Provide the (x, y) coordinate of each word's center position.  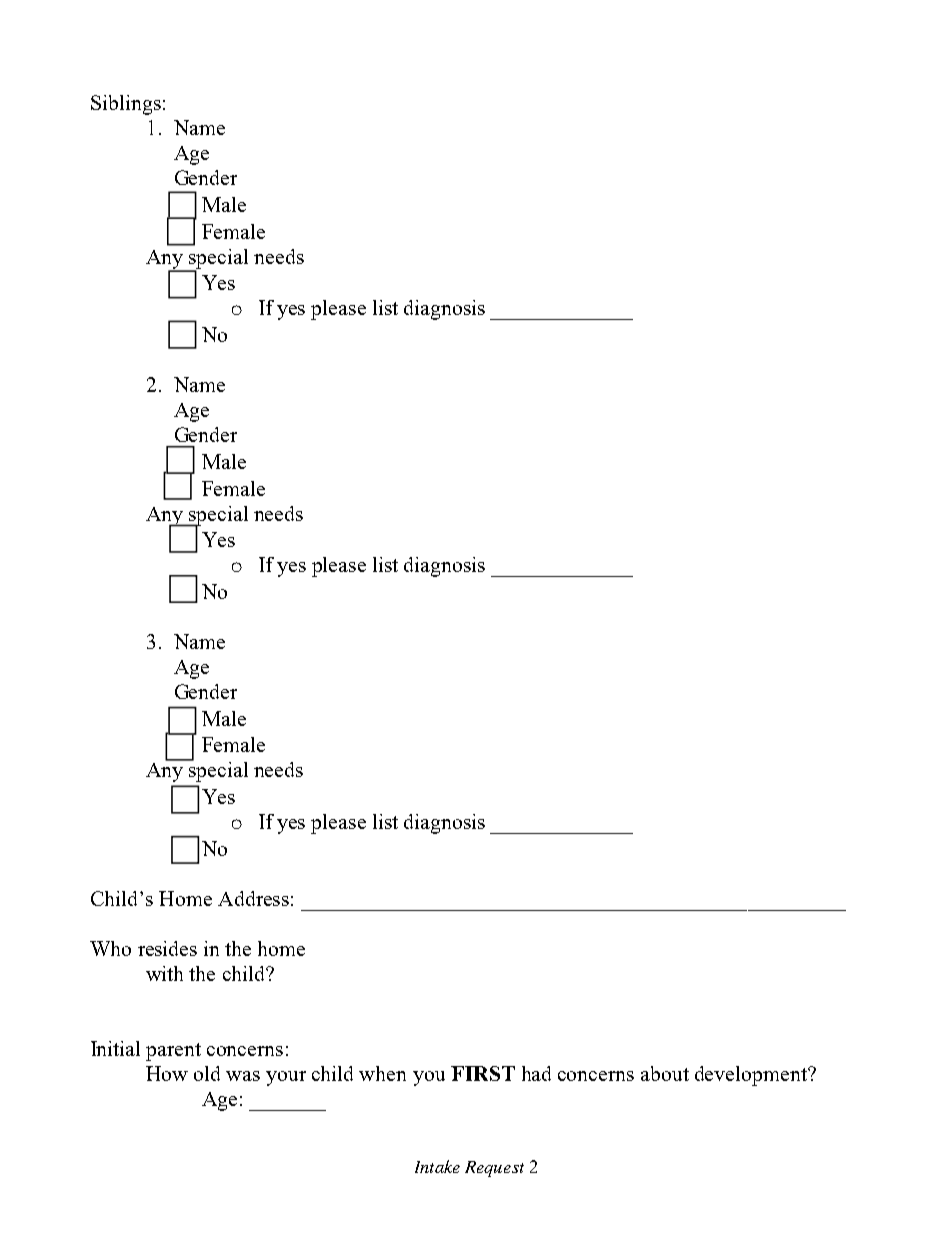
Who (110, 948)
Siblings (126, 105)
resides (167, 948)
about (665, 1073)
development (752, 1076)
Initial (115, 1048)
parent (173, 1052)
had (536, 1073)
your (286, 1078)
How (167, 1073)
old (207, 1073)
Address (253, 898)
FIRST (483, 1073)
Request (494, 1169)
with (164, 973)
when (382, 1073)
